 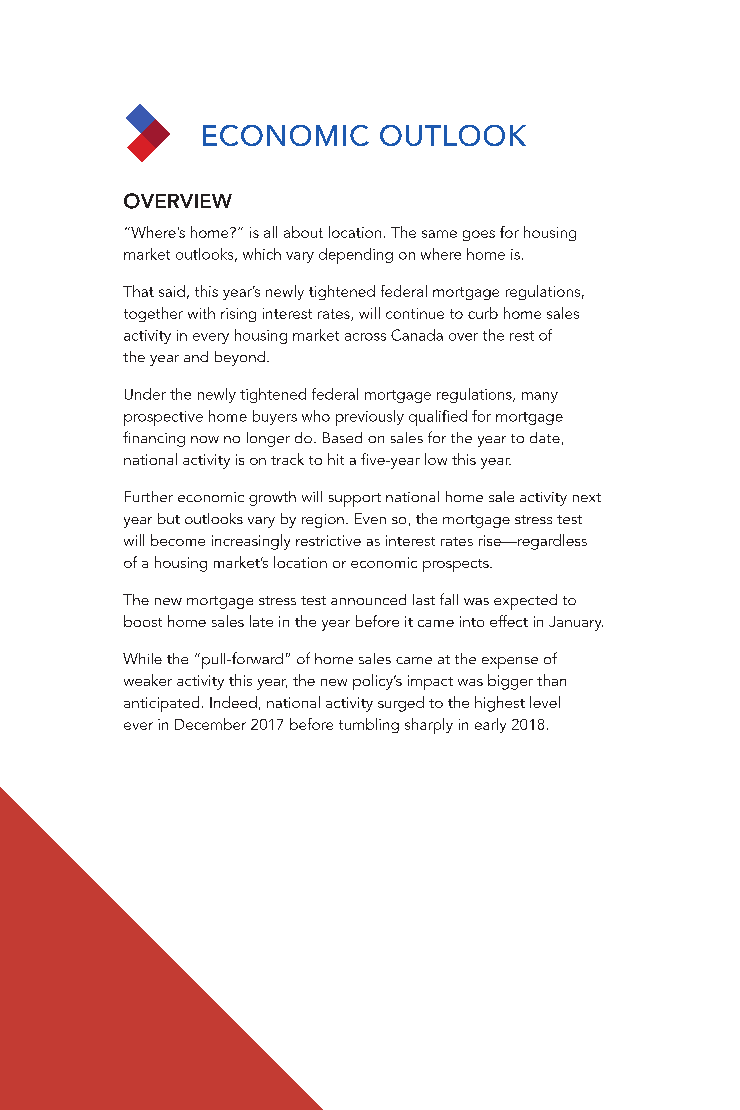 I want to click on level, so click(x=545, y=702).
